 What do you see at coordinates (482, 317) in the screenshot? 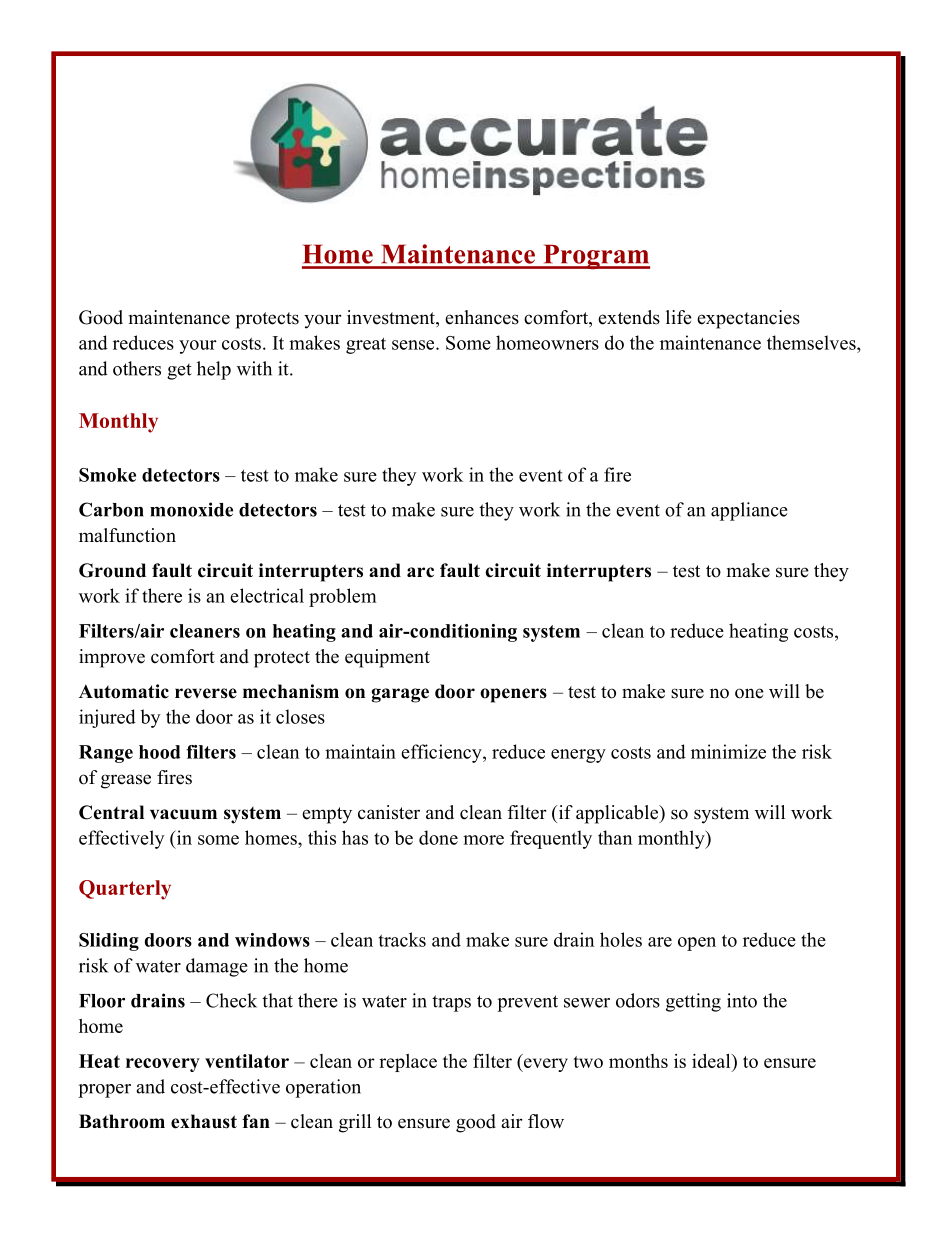
I see `enhances` at bounding box center [482, 317].
